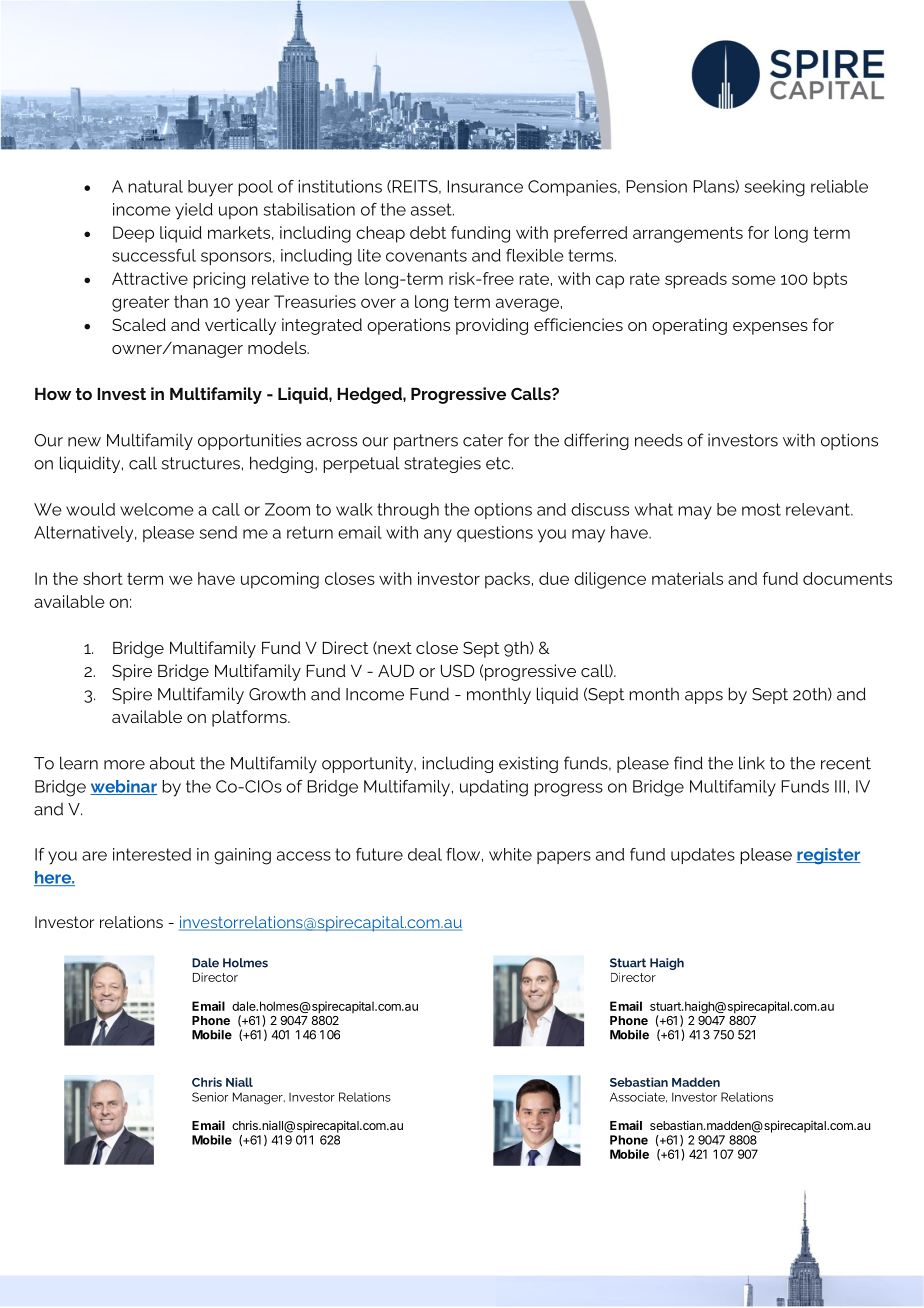 The width and height of the image is (924, 1308). What do you see at coordinates (457, 670) in the image?
I see `USD` at bounding box center [457, 670].
